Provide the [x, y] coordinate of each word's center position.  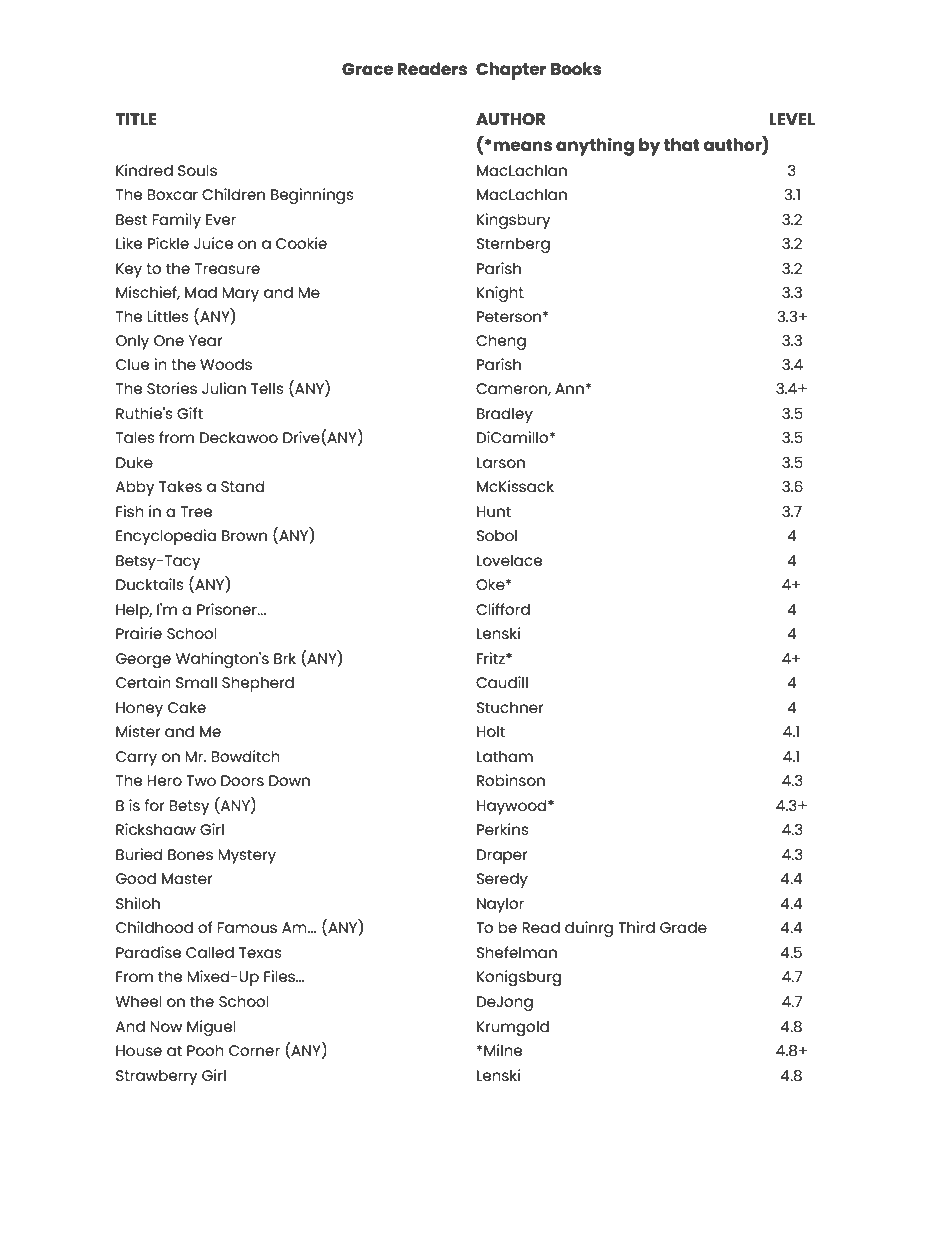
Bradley [505, 415]
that [682, 144]
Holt [491, 731]
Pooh [205, 1050]
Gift [190, 413]
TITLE [136, 119]
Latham [505, 756]
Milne [502, 1050]
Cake [187, 707]
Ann [570, 388]
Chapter [511, 71]
